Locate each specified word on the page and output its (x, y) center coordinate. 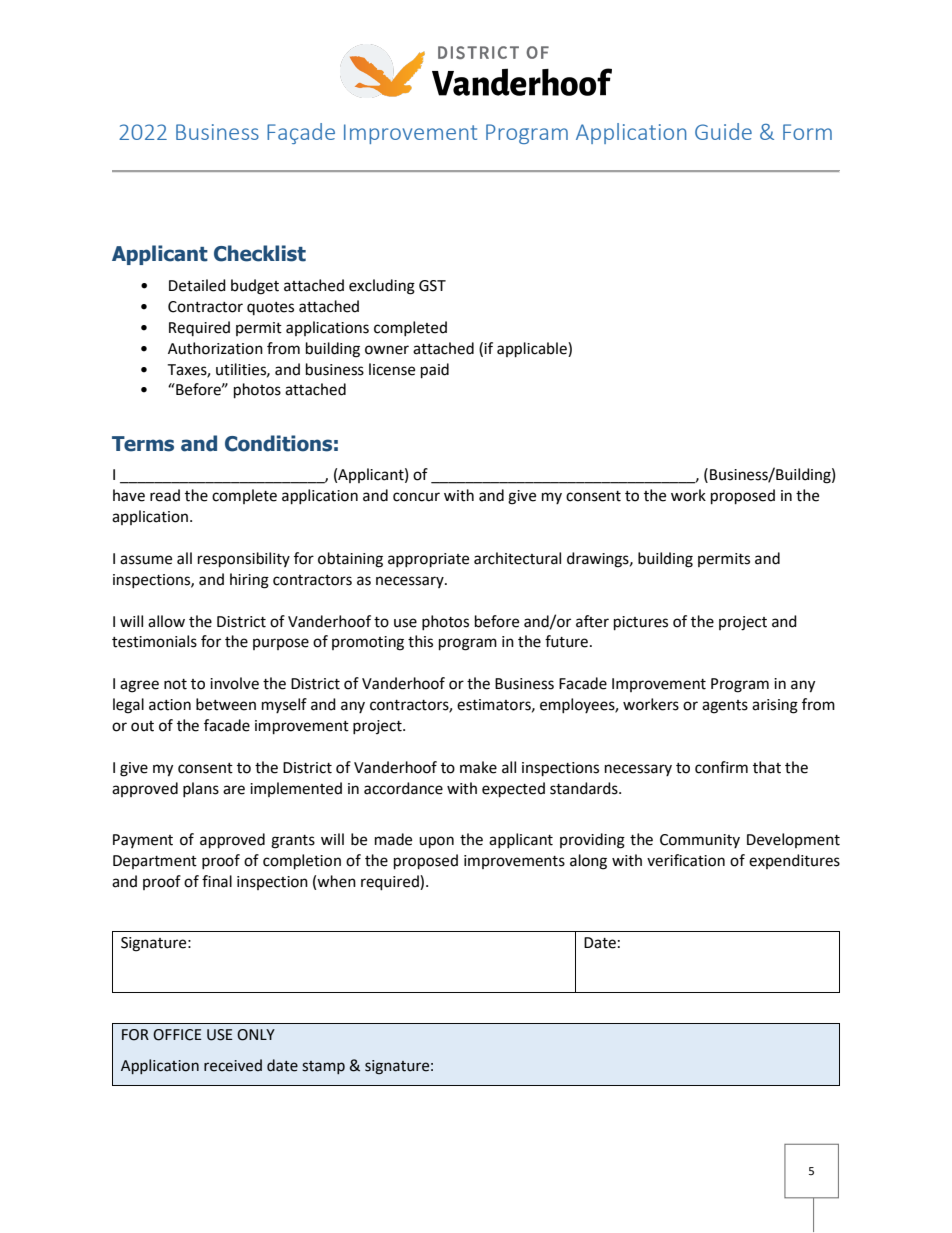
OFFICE (177, 1035)
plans (201, 789)
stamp (323, 1067)
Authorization (215, 348)
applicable (533, 350)
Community (700, 841)
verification (686, 860)
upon (436, 842)
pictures (641, 623)
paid (435, 371)
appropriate (428, 560)
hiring (249, 581)
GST (432, 286)
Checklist (260, 253)
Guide (723, 131)
